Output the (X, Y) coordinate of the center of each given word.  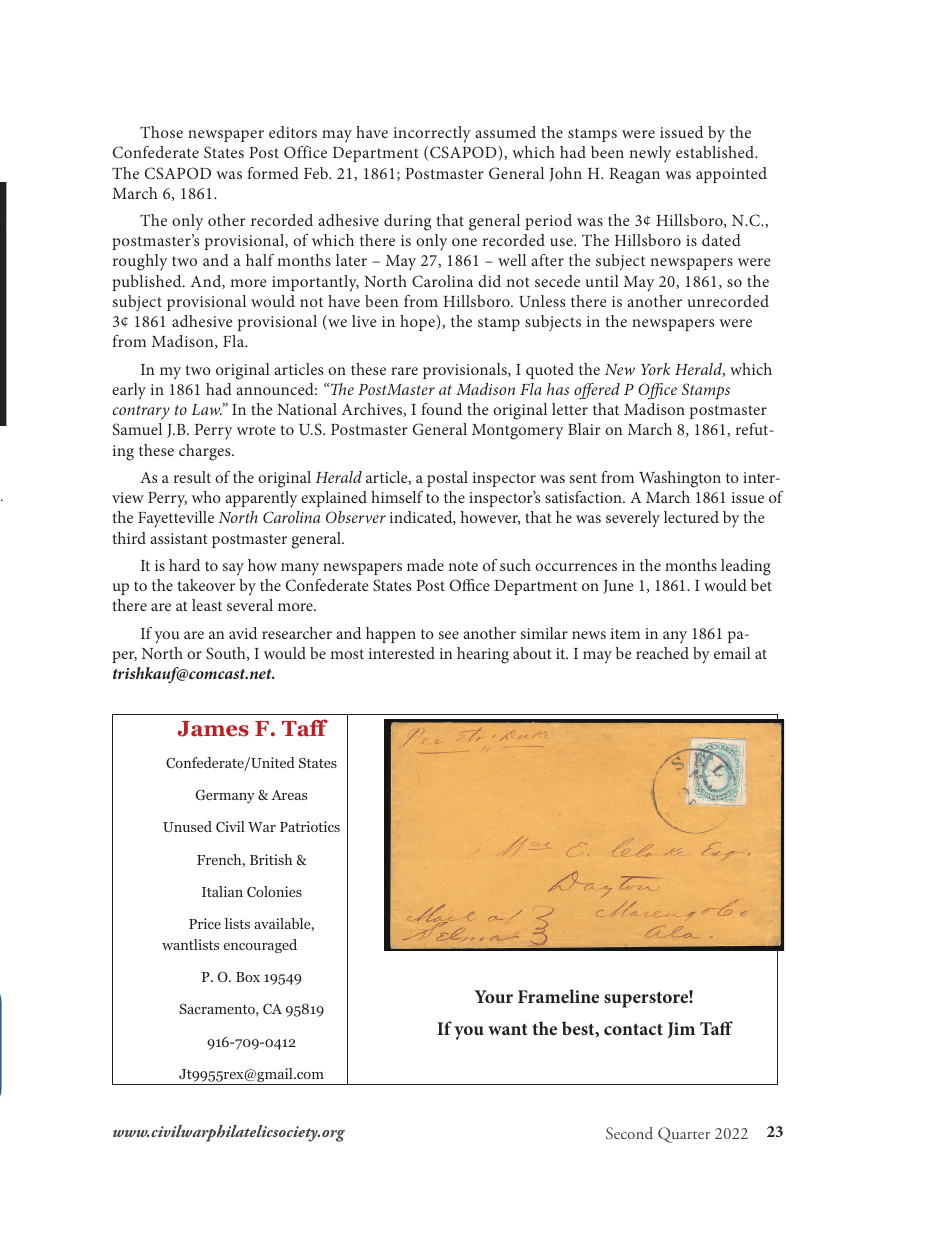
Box (248, 977)
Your (493, 996)
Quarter (684, 1135)
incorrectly (432, 134)
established (716, 152)
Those (161, 132)
